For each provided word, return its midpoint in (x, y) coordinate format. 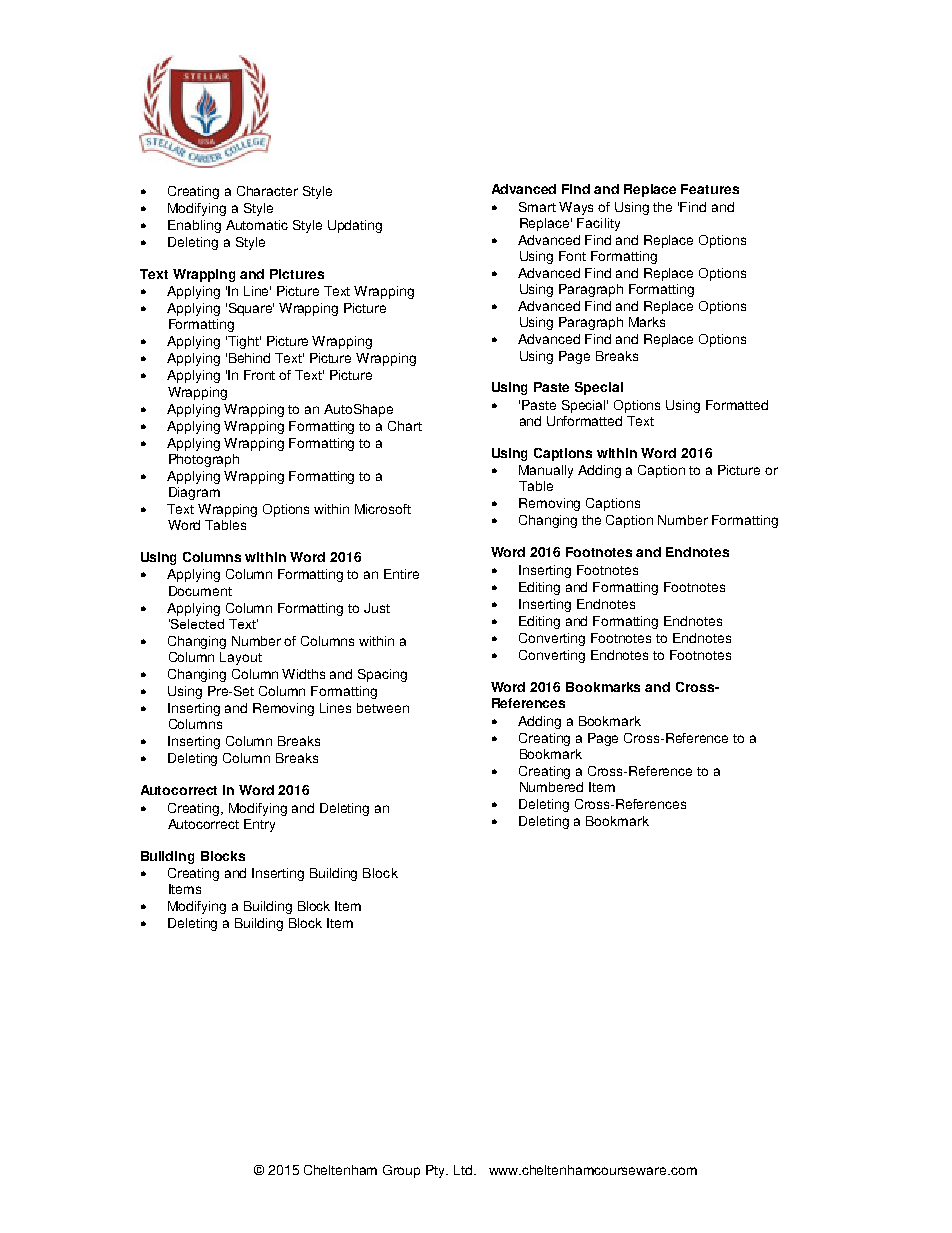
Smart (537, 207)
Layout (241, 658)
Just (377, 608)
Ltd (464, 1170)
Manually (546, 471)
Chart (405, 426)
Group (401, 1171)
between (383, 708)
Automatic (257, 225)
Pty (437, 1171)
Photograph (204, 460)
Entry (259, 825)
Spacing (382, 675)
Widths (303, 674)
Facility (598, 224)
